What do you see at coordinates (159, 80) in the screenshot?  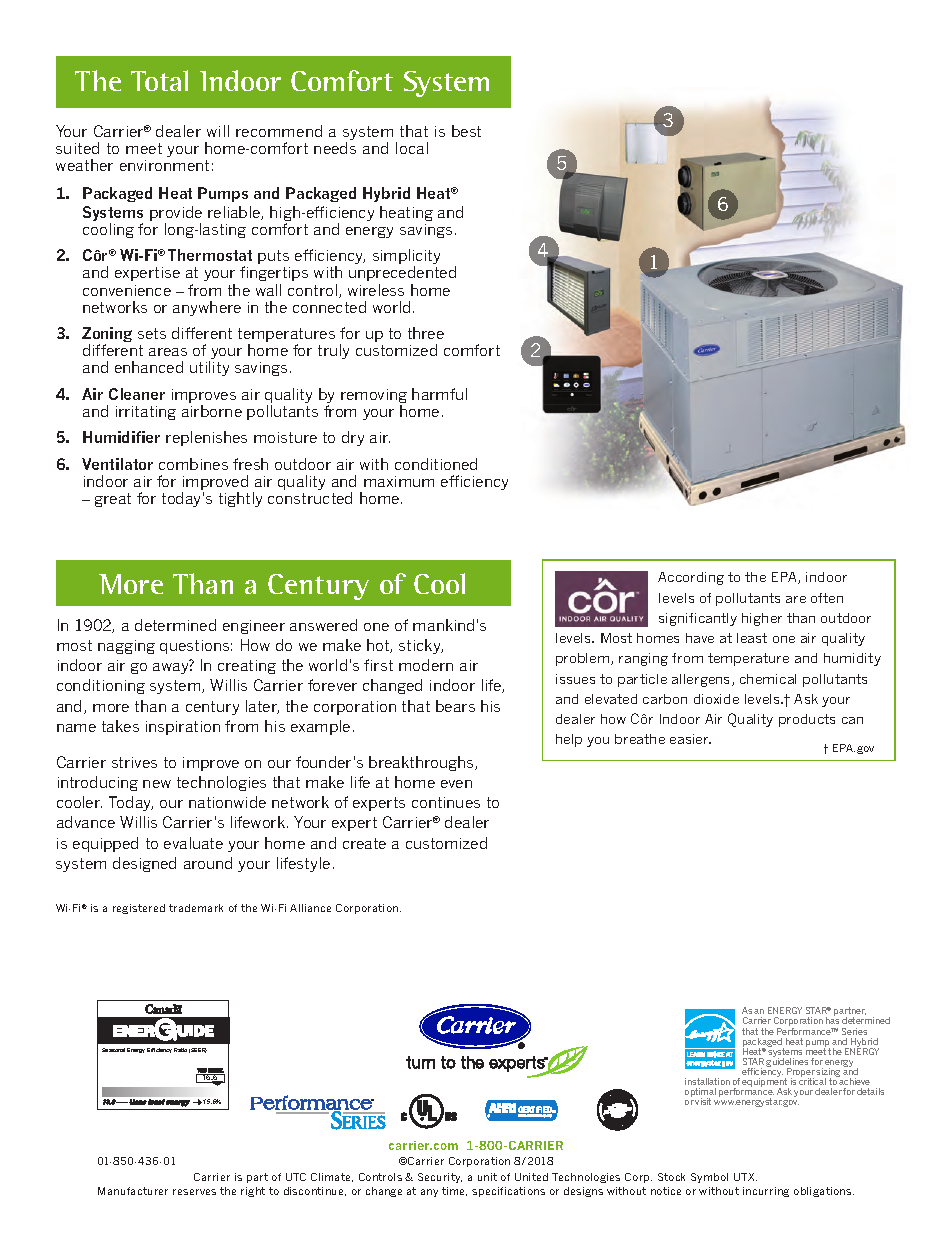 I see `Total` at bounding box center [159, 80].
